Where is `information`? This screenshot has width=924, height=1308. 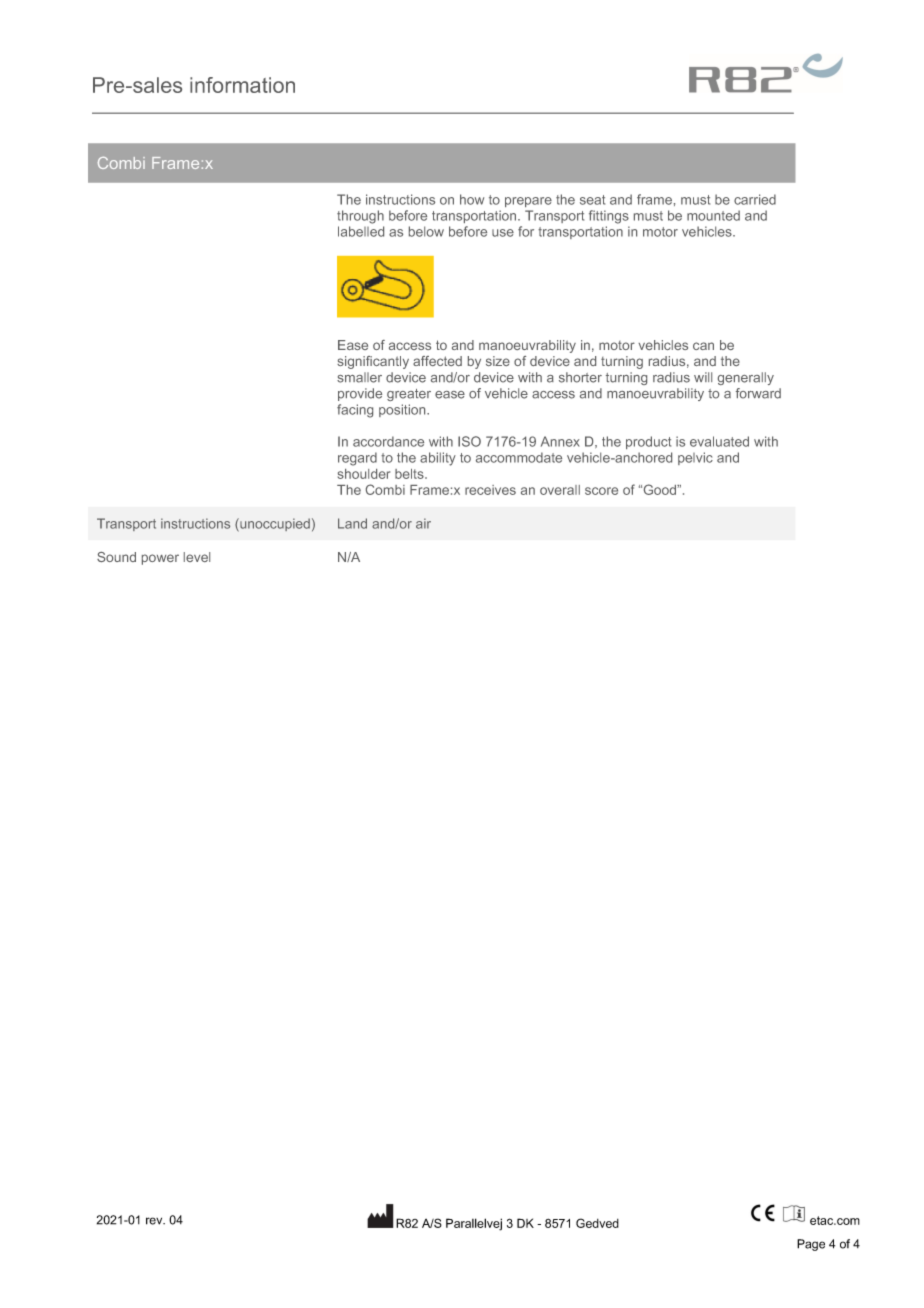
information is located at coordinates (242, 85).
